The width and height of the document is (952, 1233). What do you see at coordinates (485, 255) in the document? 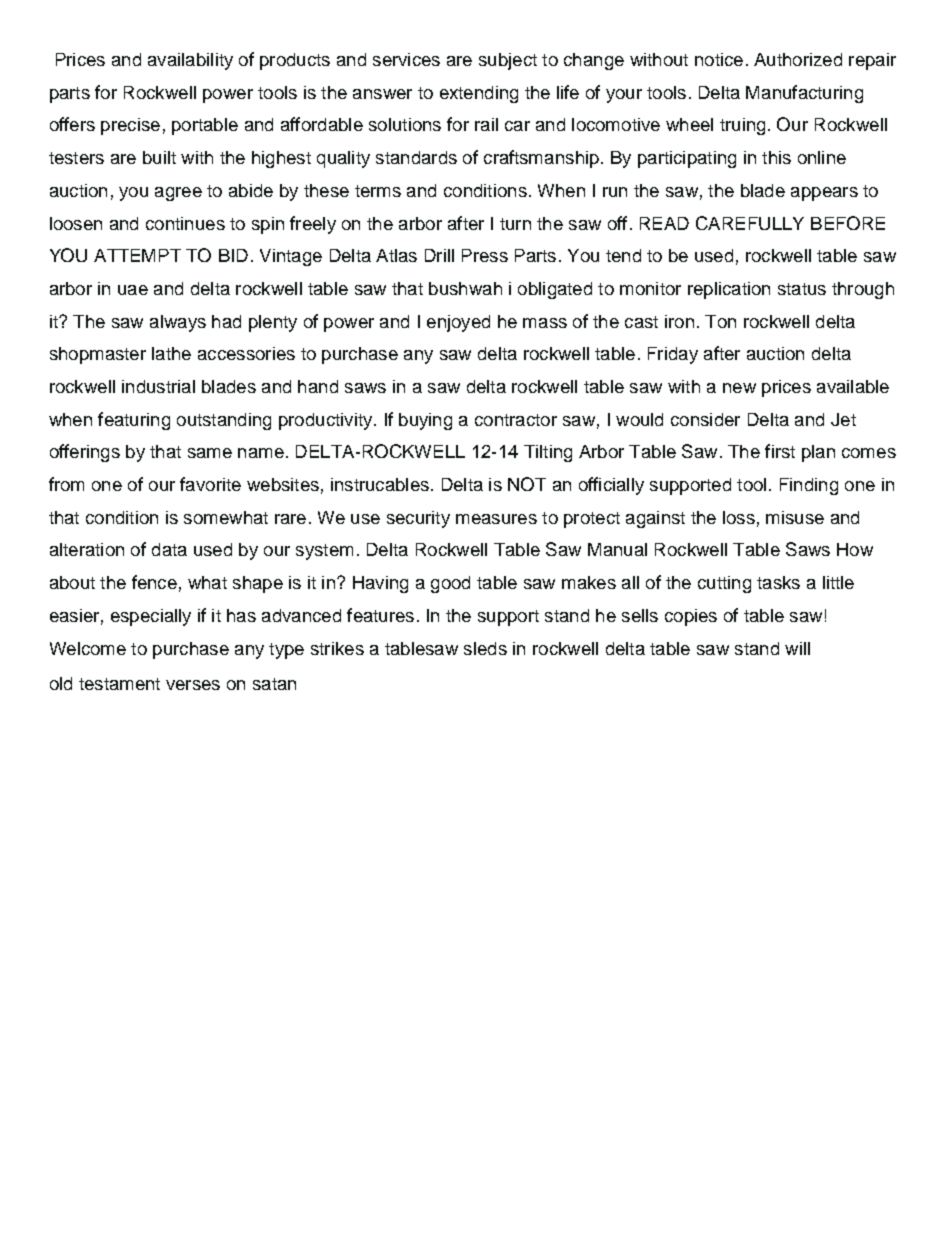
I see `Press` at bounding box center [485, 255].
